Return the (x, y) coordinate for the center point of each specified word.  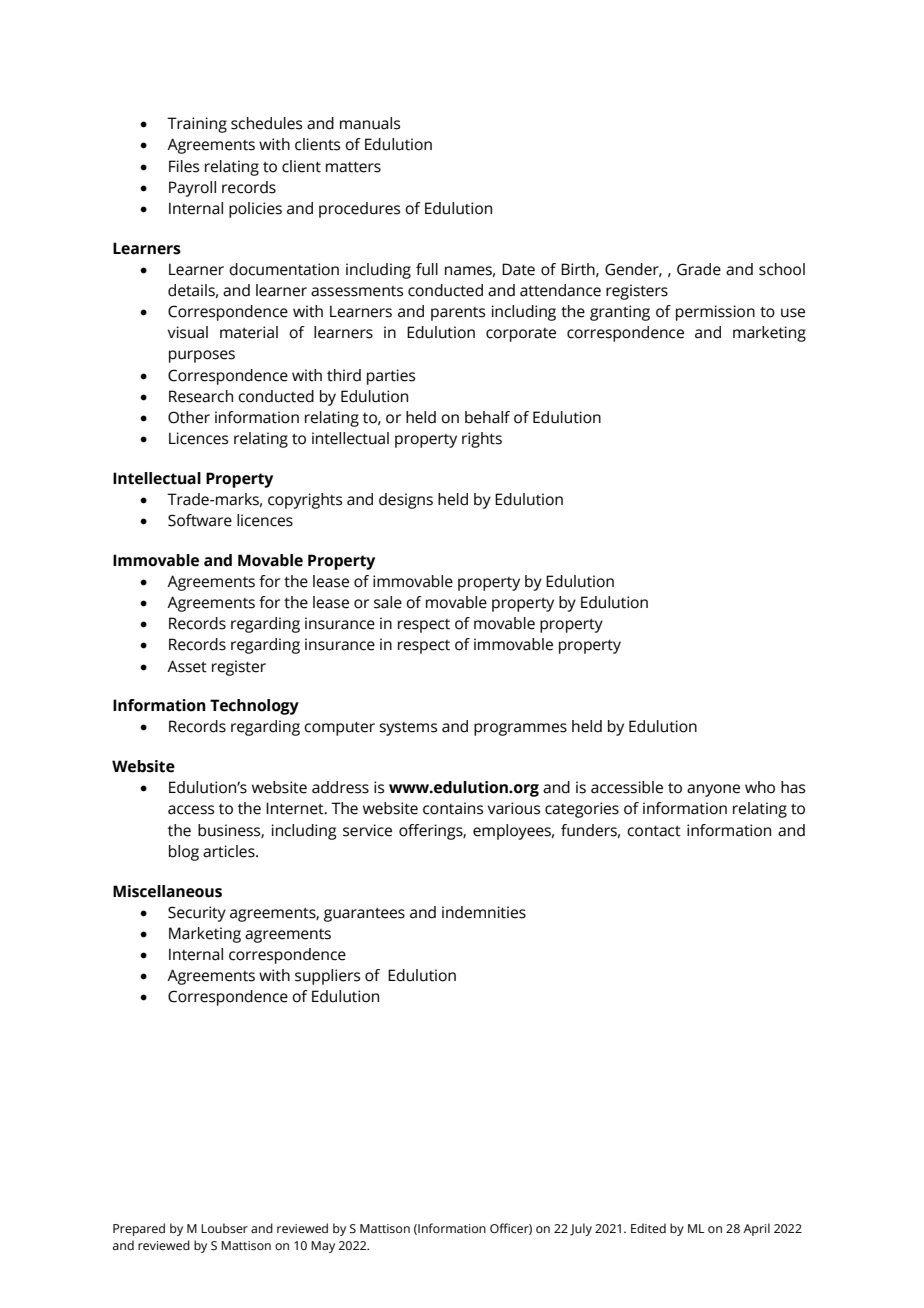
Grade (699, 269)
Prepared (139, 1229)
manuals (370, 123)
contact (654, 831)
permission (715, 313)
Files (184, 166)
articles (230, 851)
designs (406, 501)
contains (453, 808)
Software (200, 520)
